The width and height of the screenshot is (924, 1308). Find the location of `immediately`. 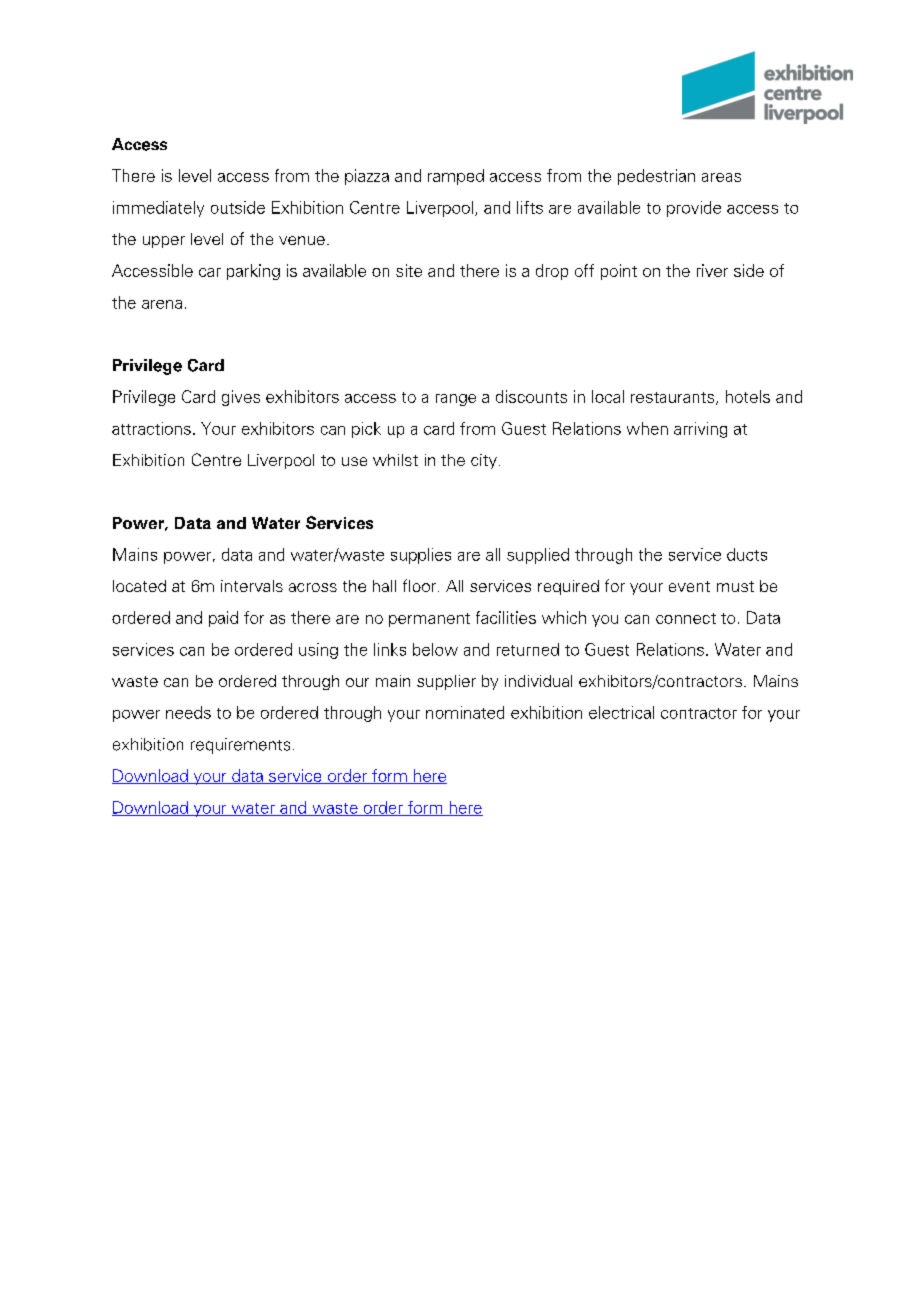

immediately is located at coordinates (158, 209).
